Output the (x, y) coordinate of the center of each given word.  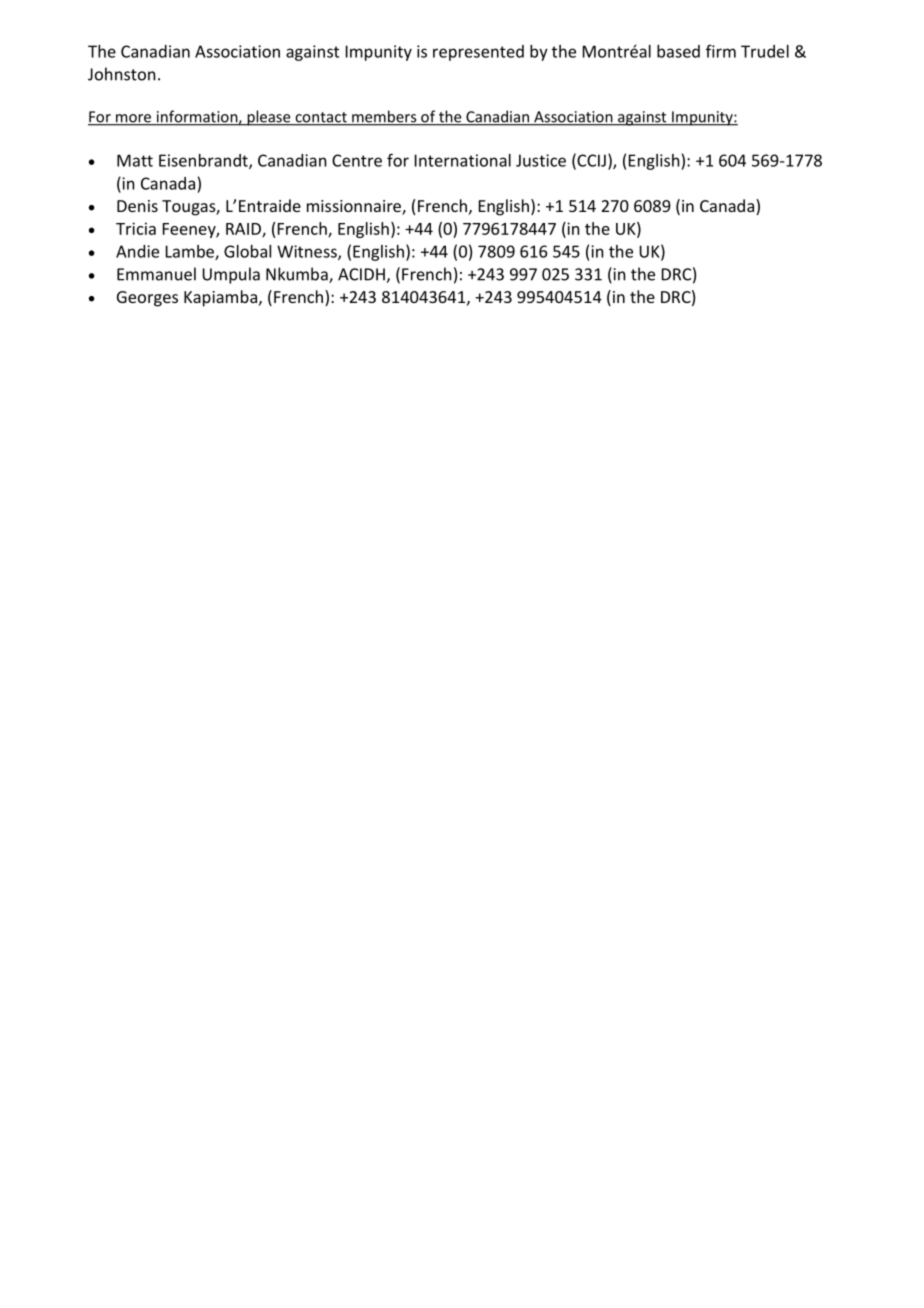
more (133, 119)
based (678, 51)
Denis (137, 206)
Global (247, 251)
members (384, 117)
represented (478, 53)
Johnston (122, 74)
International (463, 160)
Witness (308, 252)
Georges (147, 299)
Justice (541, 160)
